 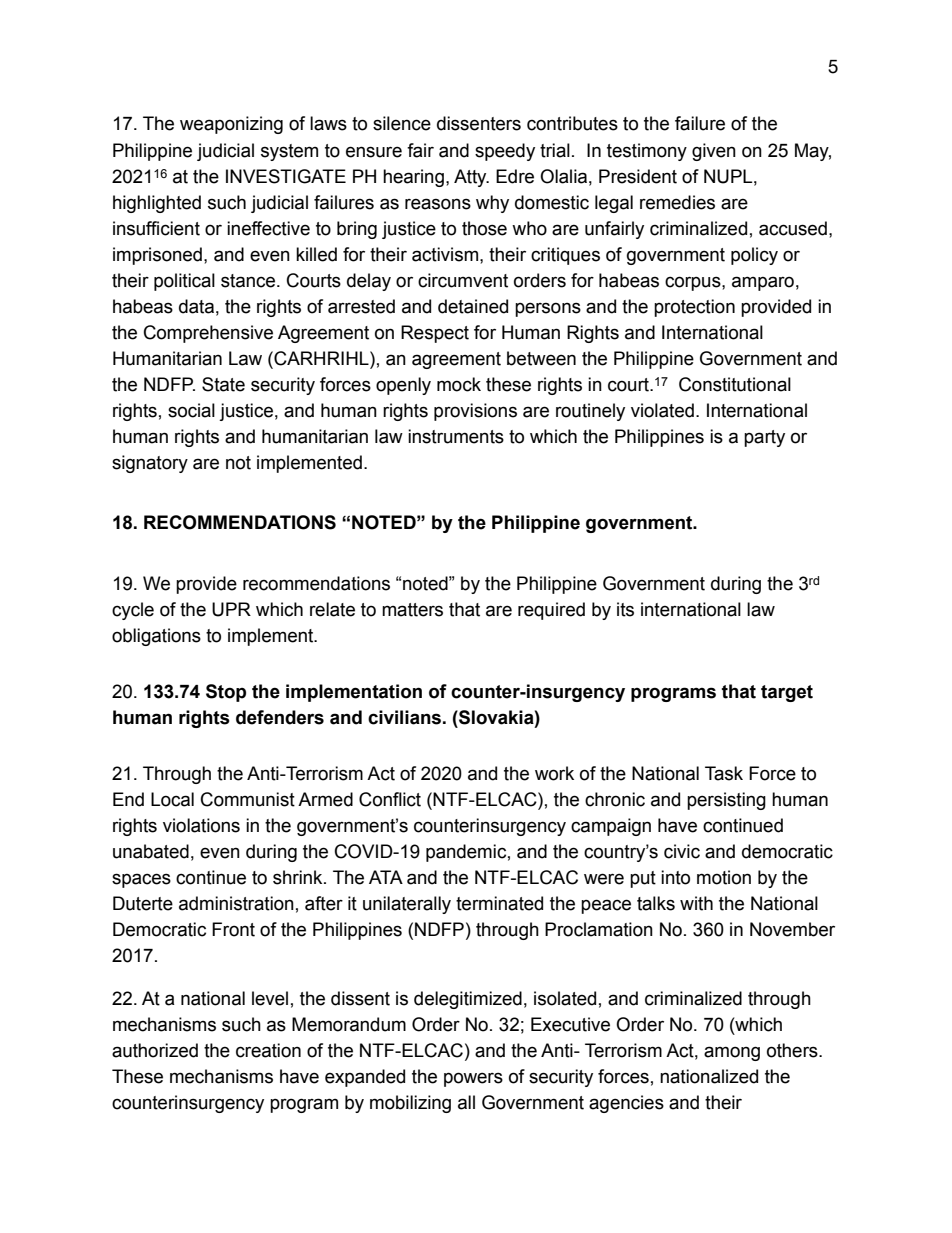 I want to click on UPR, so click(x=231, y=609).
